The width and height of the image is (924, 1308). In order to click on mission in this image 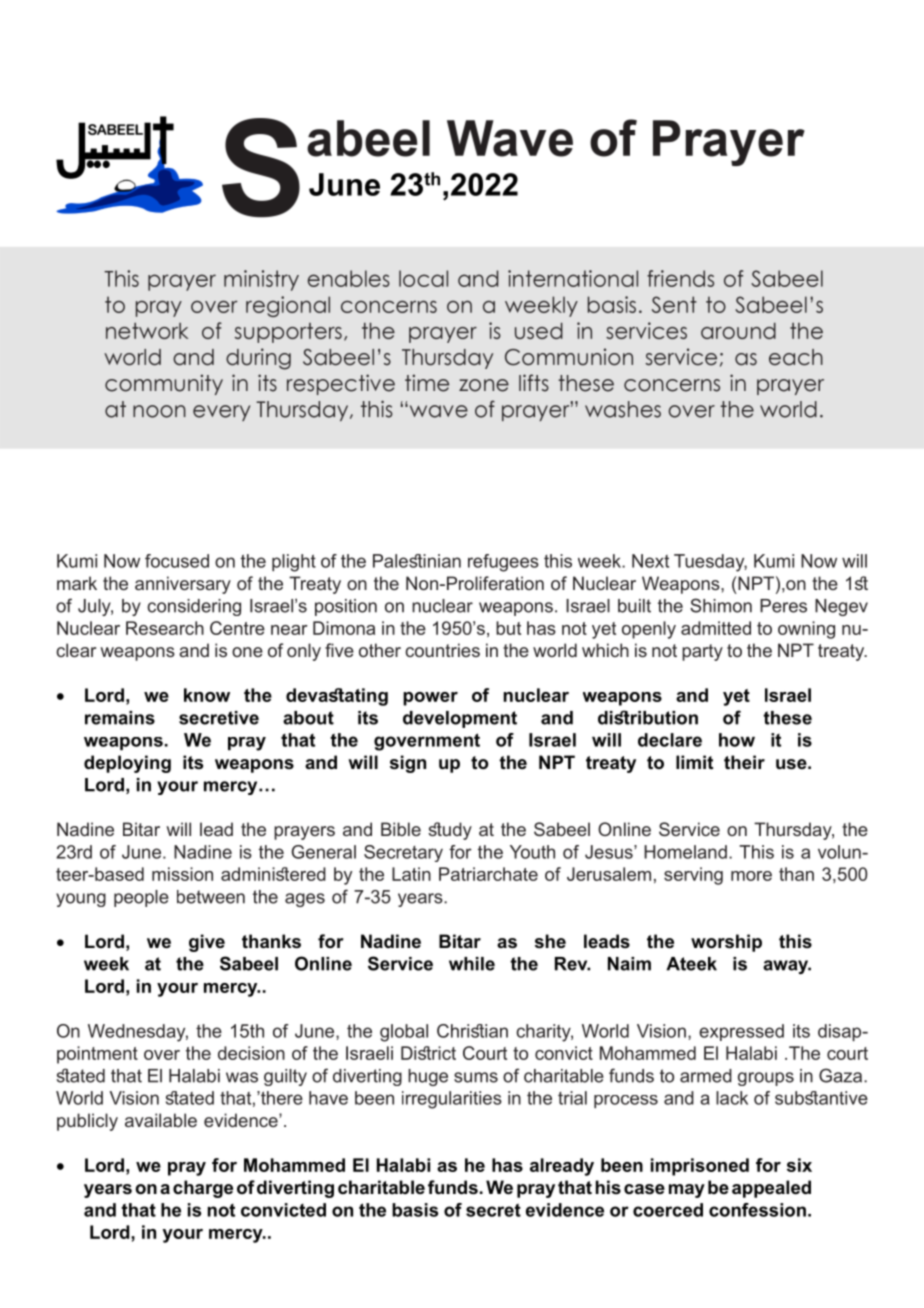, I will do `click(182, 874)`.
